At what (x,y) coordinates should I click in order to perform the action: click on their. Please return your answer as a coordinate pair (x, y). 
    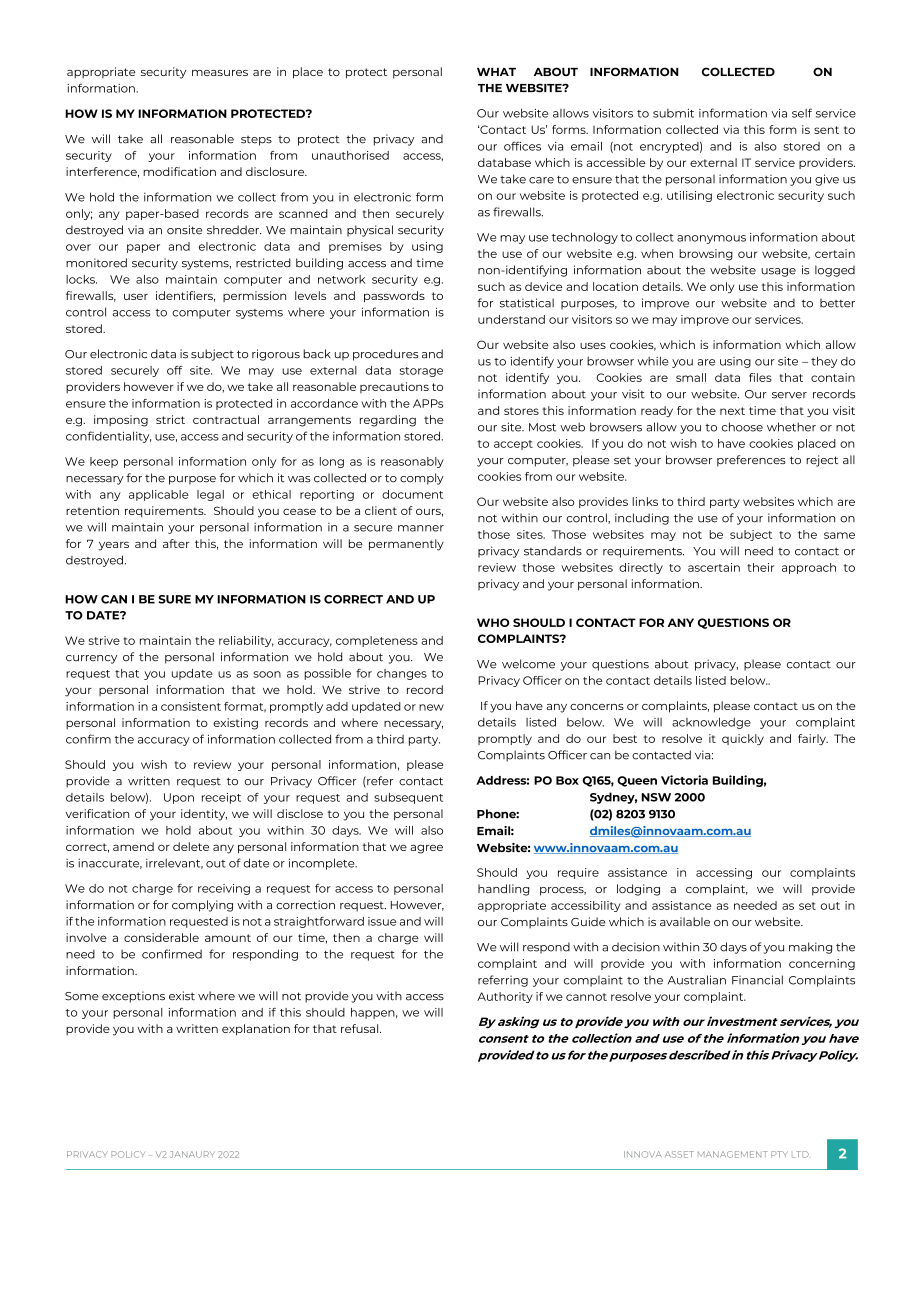
    Looking at the image, I should click on (760, 567).
